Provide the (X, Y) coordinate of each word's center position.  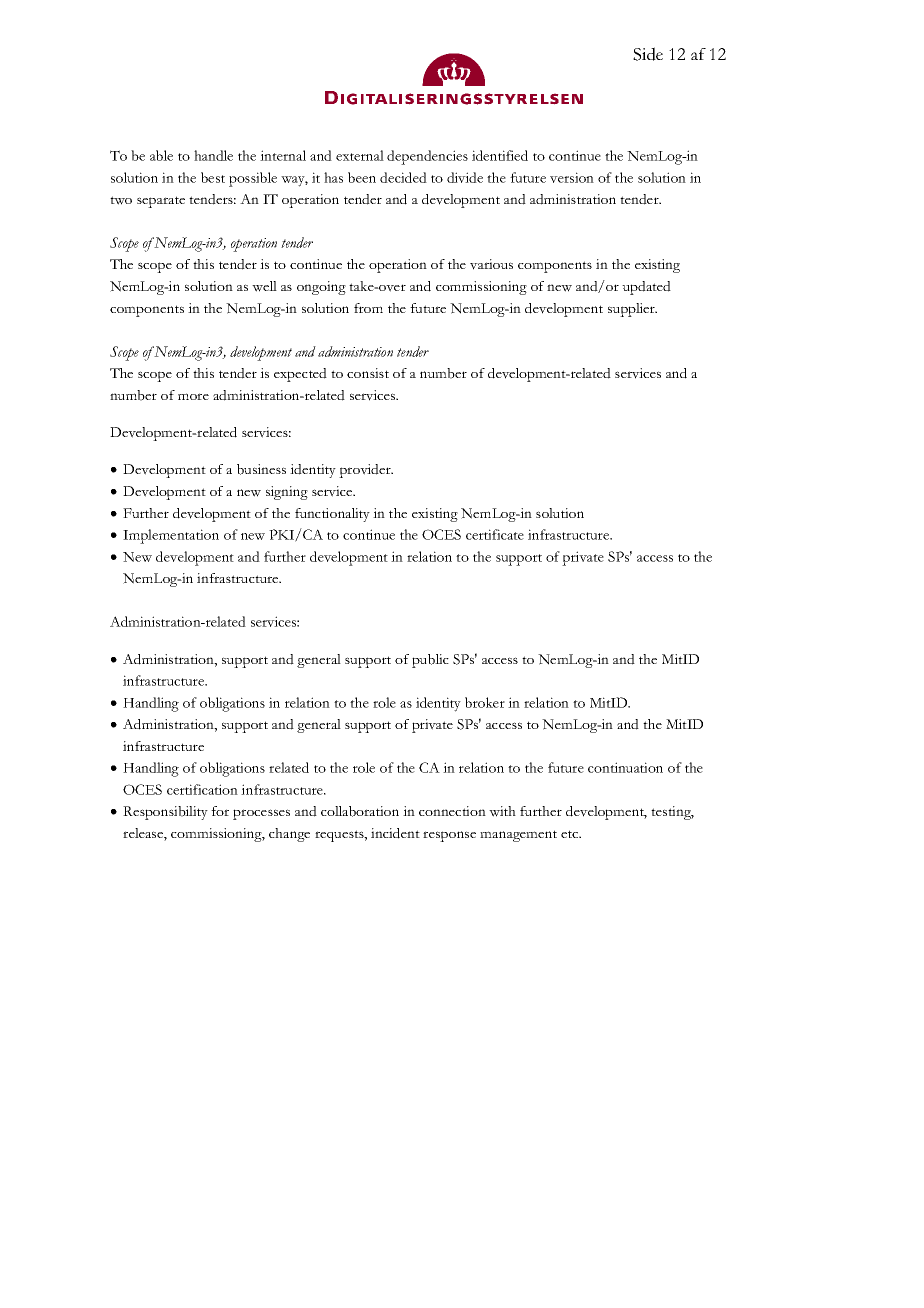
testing (672, 813)
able (161, 155)
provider (366, 471)
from (368, 308)
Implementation (171, 536)
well (264, 286)
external (360, 155)
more (193, 396)
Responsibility (165, 813)
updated (646, 288)
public (430, 661)
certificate (495, 534)
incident (395, 833)
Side (648, 54)
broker (485, 702)
